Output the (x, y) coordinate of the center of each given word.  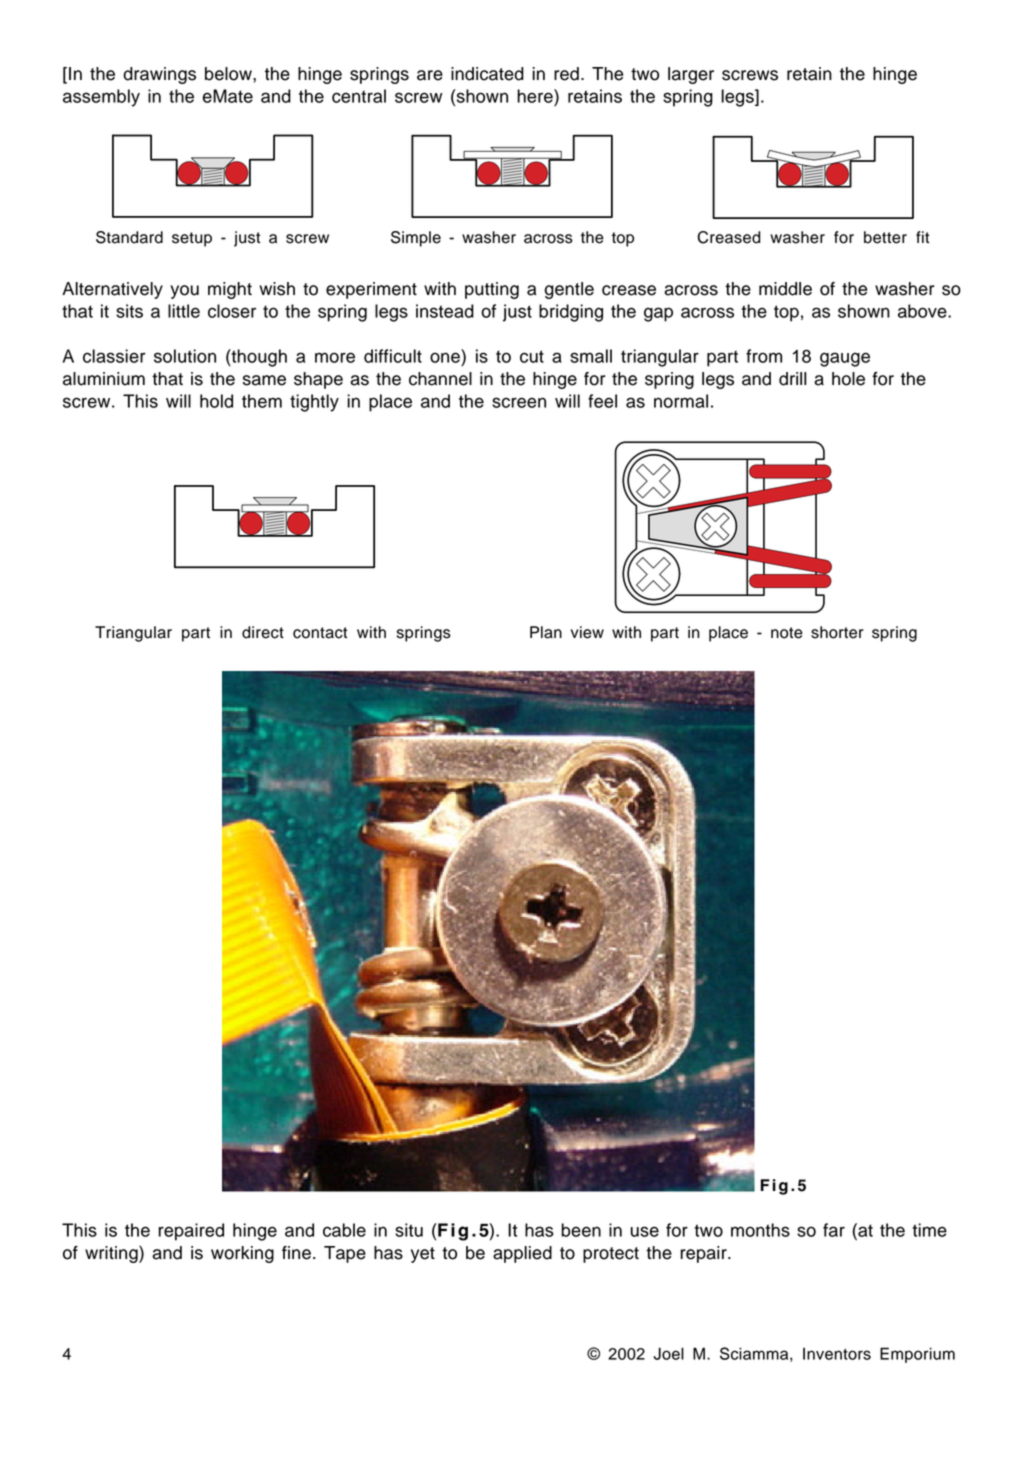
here (536, 96)
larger (691, 75)
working (242, 1254)
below (229, 74)
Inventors (837, 1354)
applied (522, 1254)
